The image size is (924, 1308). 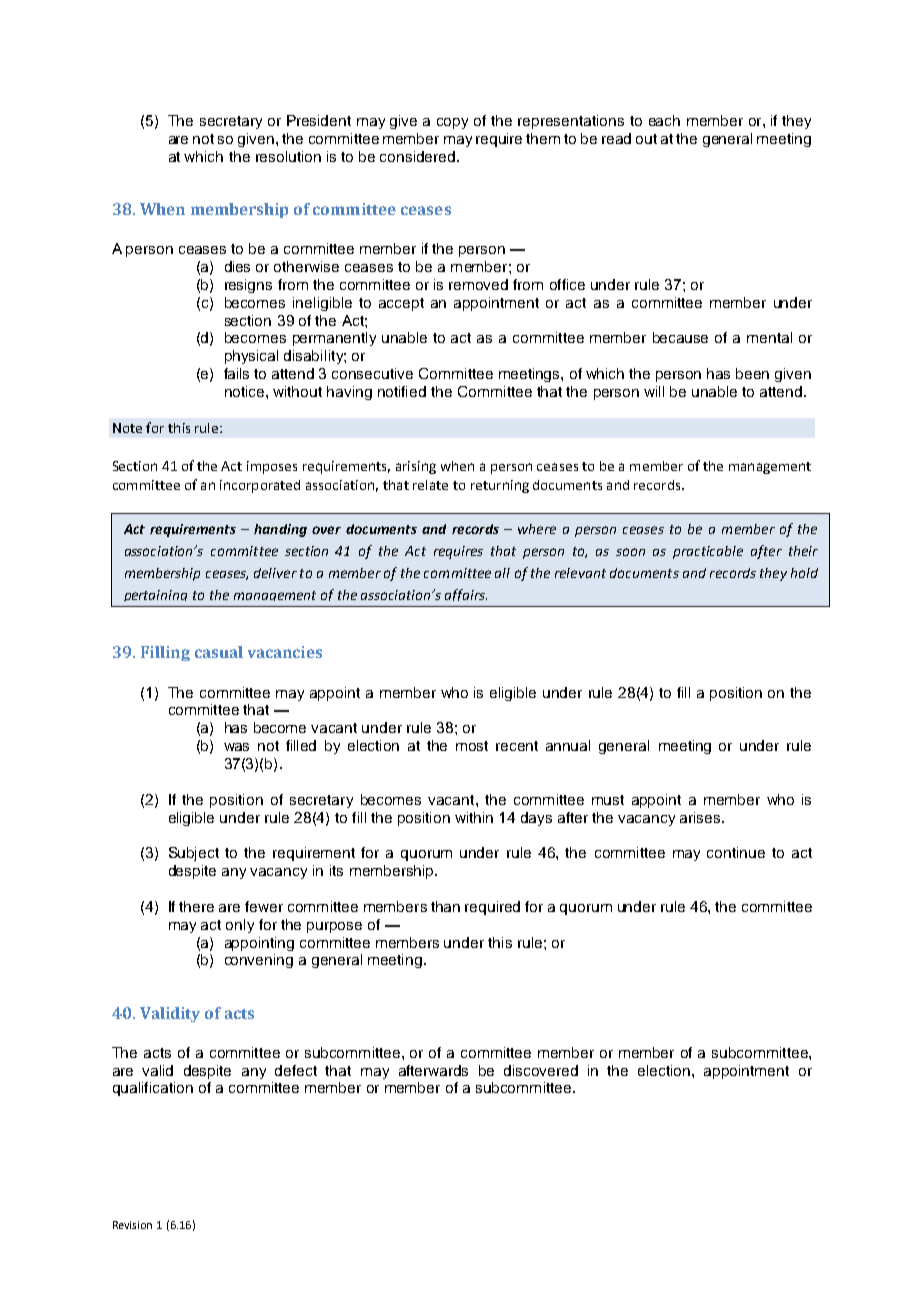 What do you see at coordinates (288, 156) in the image?
I see `resolution` at bounding box center [288, 156].
